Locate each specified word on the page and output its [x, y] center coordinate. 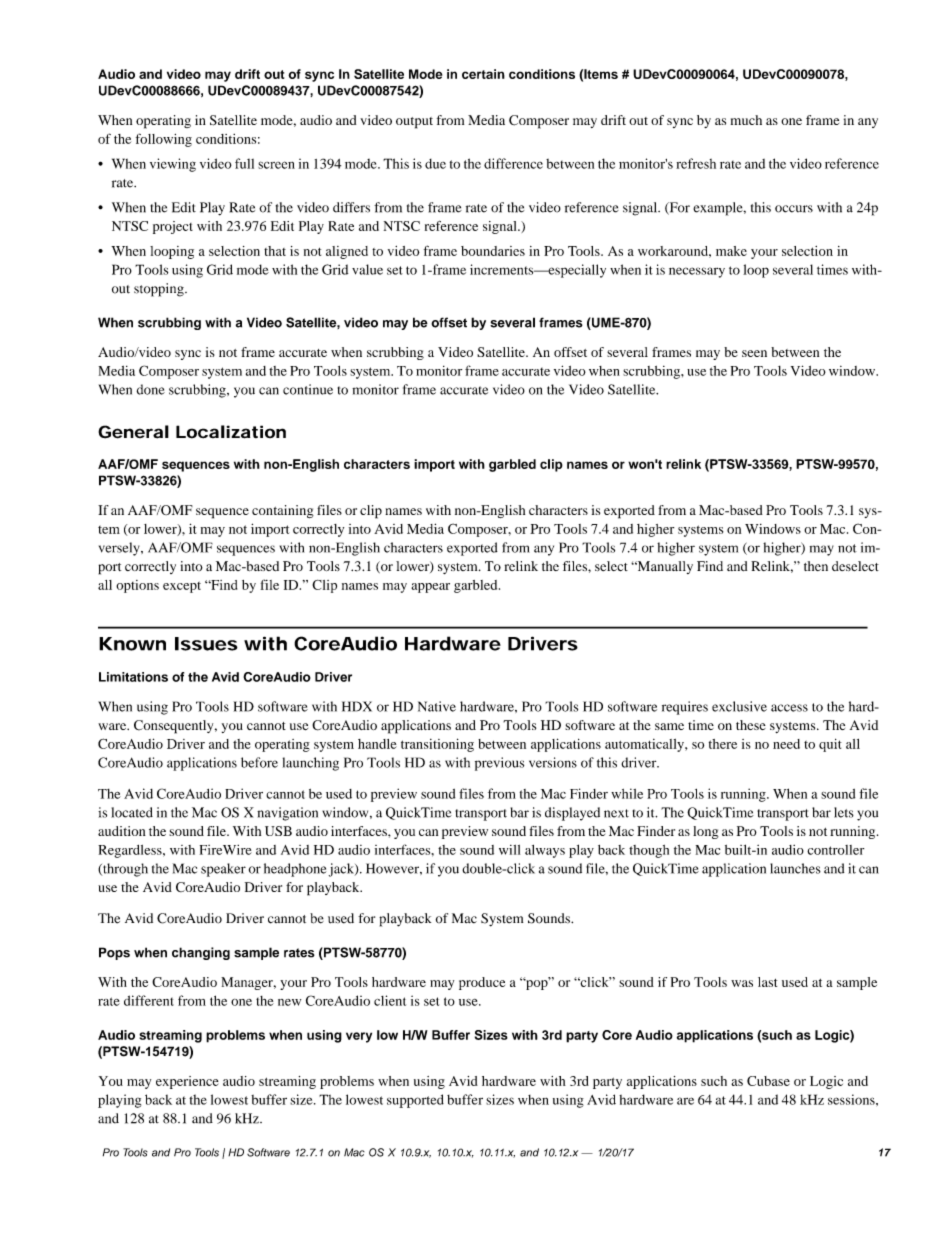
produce [482, 983]
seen [754, 353]
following [164, 140]
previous [499, 764]
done [151, 389]
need [786, 744]
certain [483, 74]
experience [187, 1082]
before [259, 762]
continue [308, 389]
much [746, 120]
